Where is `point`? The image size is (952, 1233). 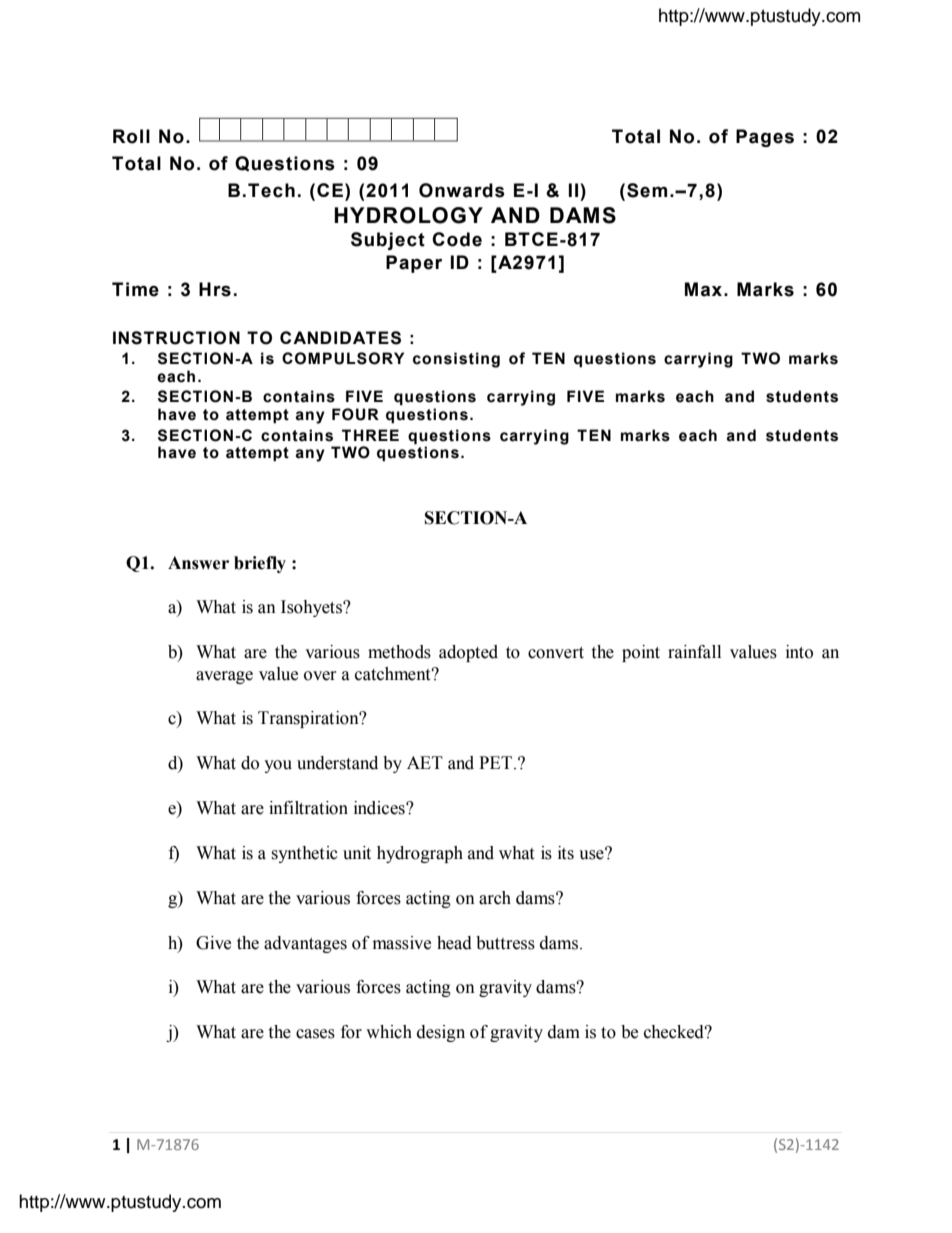
point is located at coordinates (641, 653).
